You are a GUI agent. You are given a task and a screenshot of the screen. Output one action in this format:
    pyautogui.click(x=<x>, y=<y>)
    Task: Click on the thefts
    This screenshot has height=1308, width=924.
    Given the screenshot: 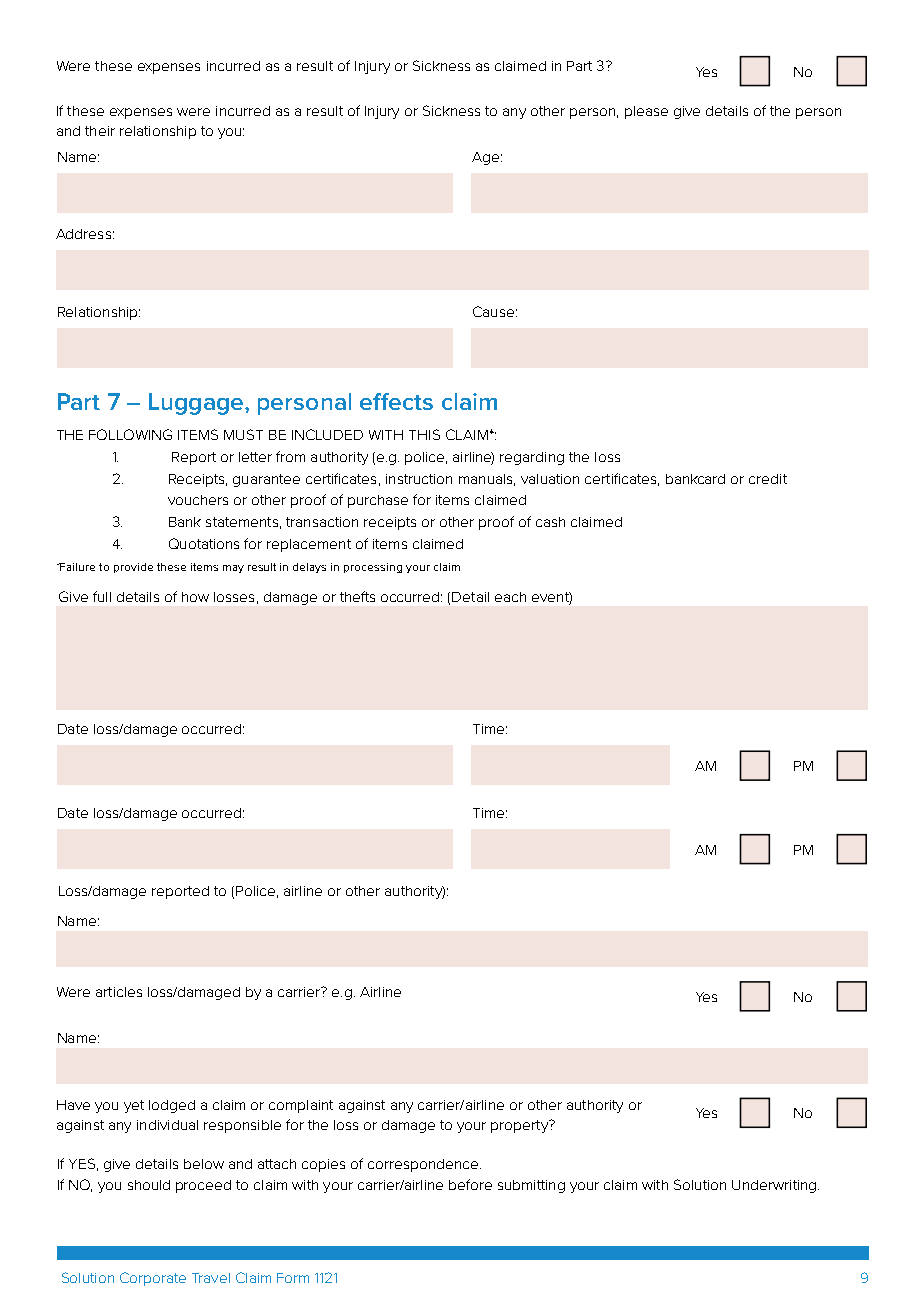 What is the action you would take?
    pyautogui.click(x=357, y=596)
